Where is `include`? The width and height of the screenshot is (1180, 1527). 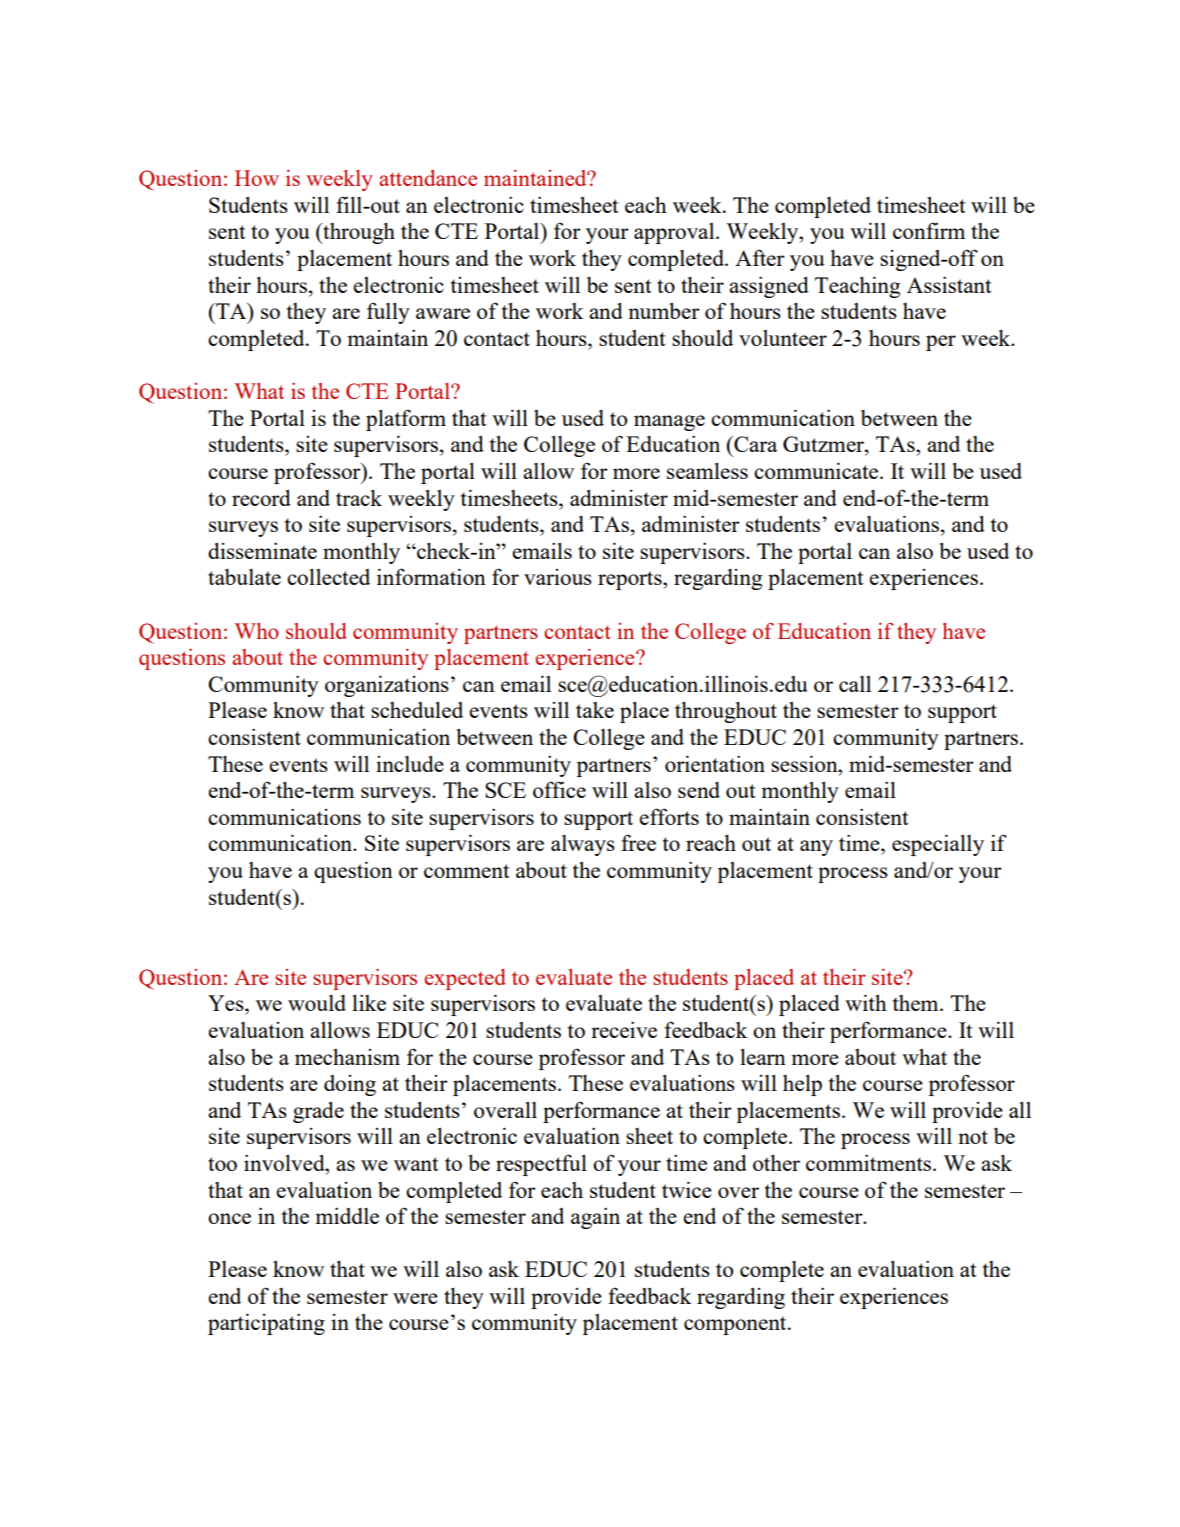
include is located at coordinates (410, 764).
